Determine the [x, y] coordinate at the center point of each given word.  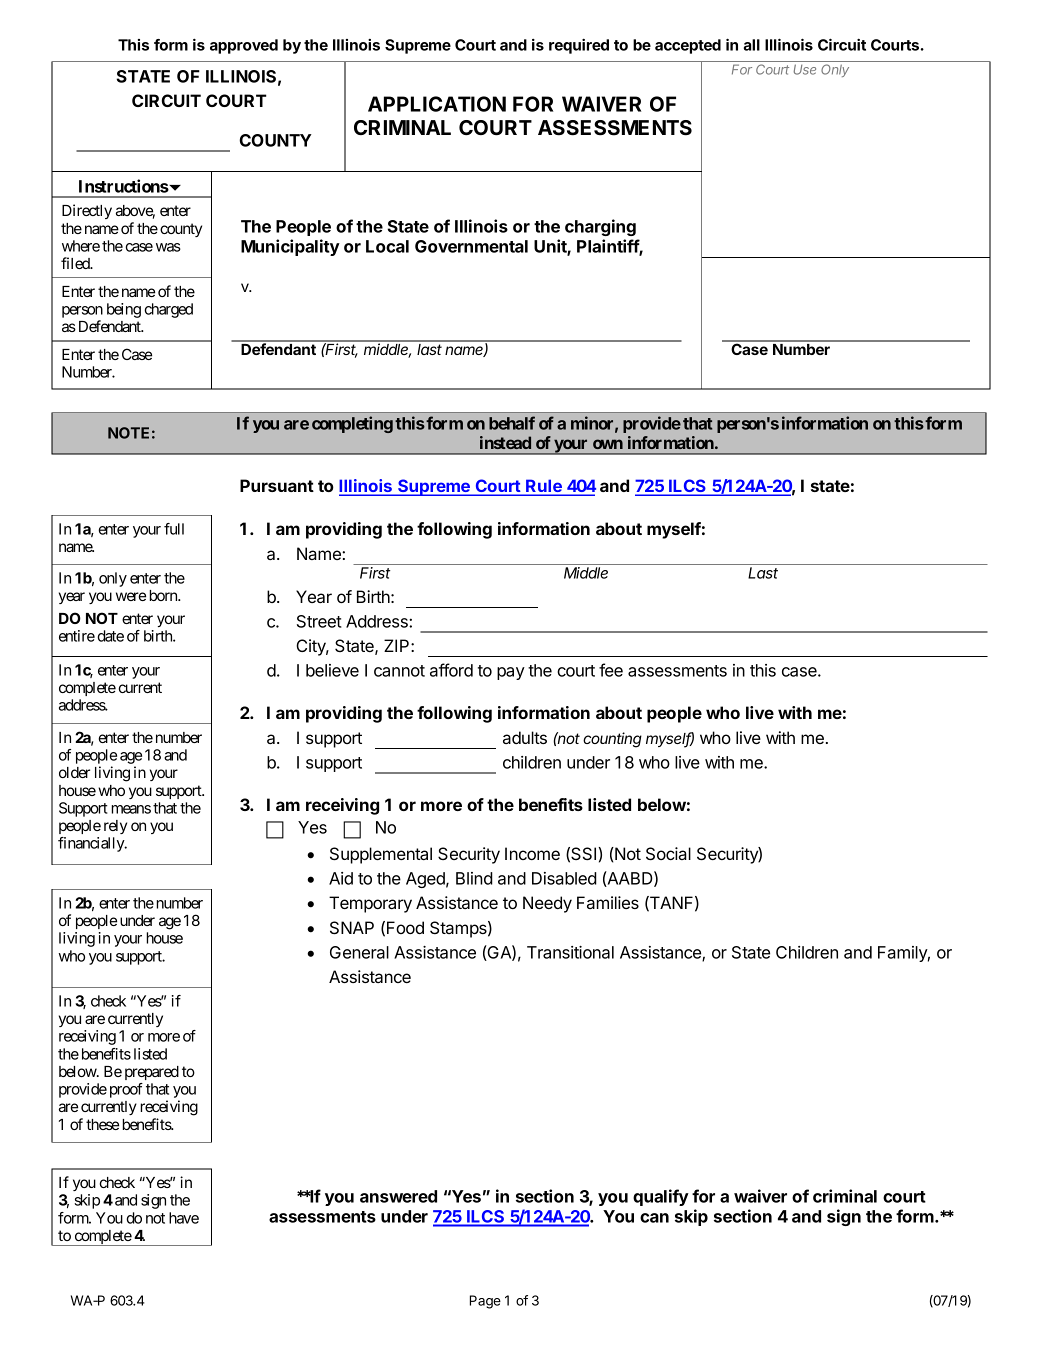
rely [115, 827]
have [184, 1218]
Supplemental [381, 855]
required [579, 46]
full [174, 529]
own [608, 444]
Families [608, 902]
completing [352, 424]
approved [244, 46]
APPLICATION [437, 104]
